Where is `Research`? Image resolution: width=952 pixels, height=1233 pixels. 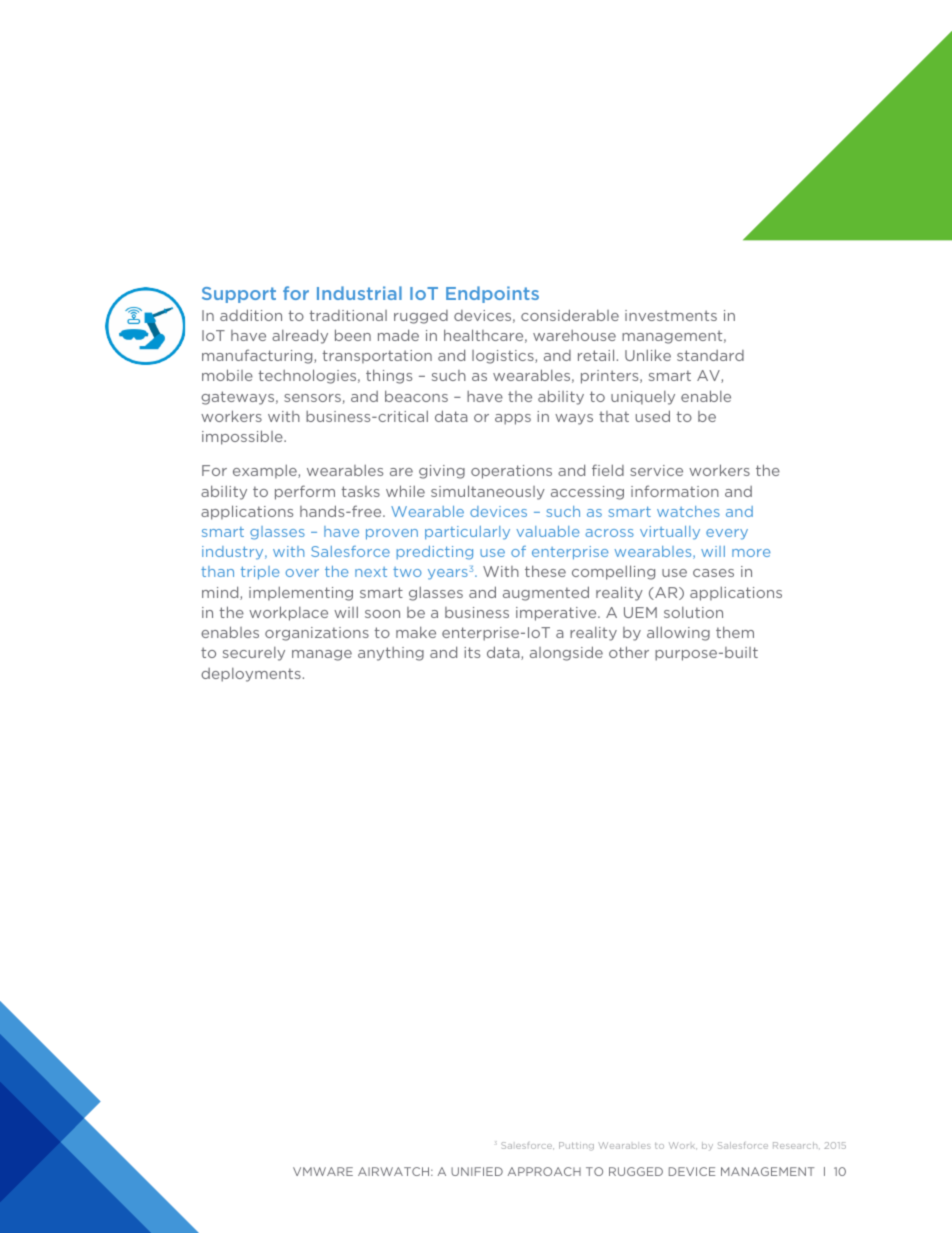
Research is located at coordinates (796, 1145).
